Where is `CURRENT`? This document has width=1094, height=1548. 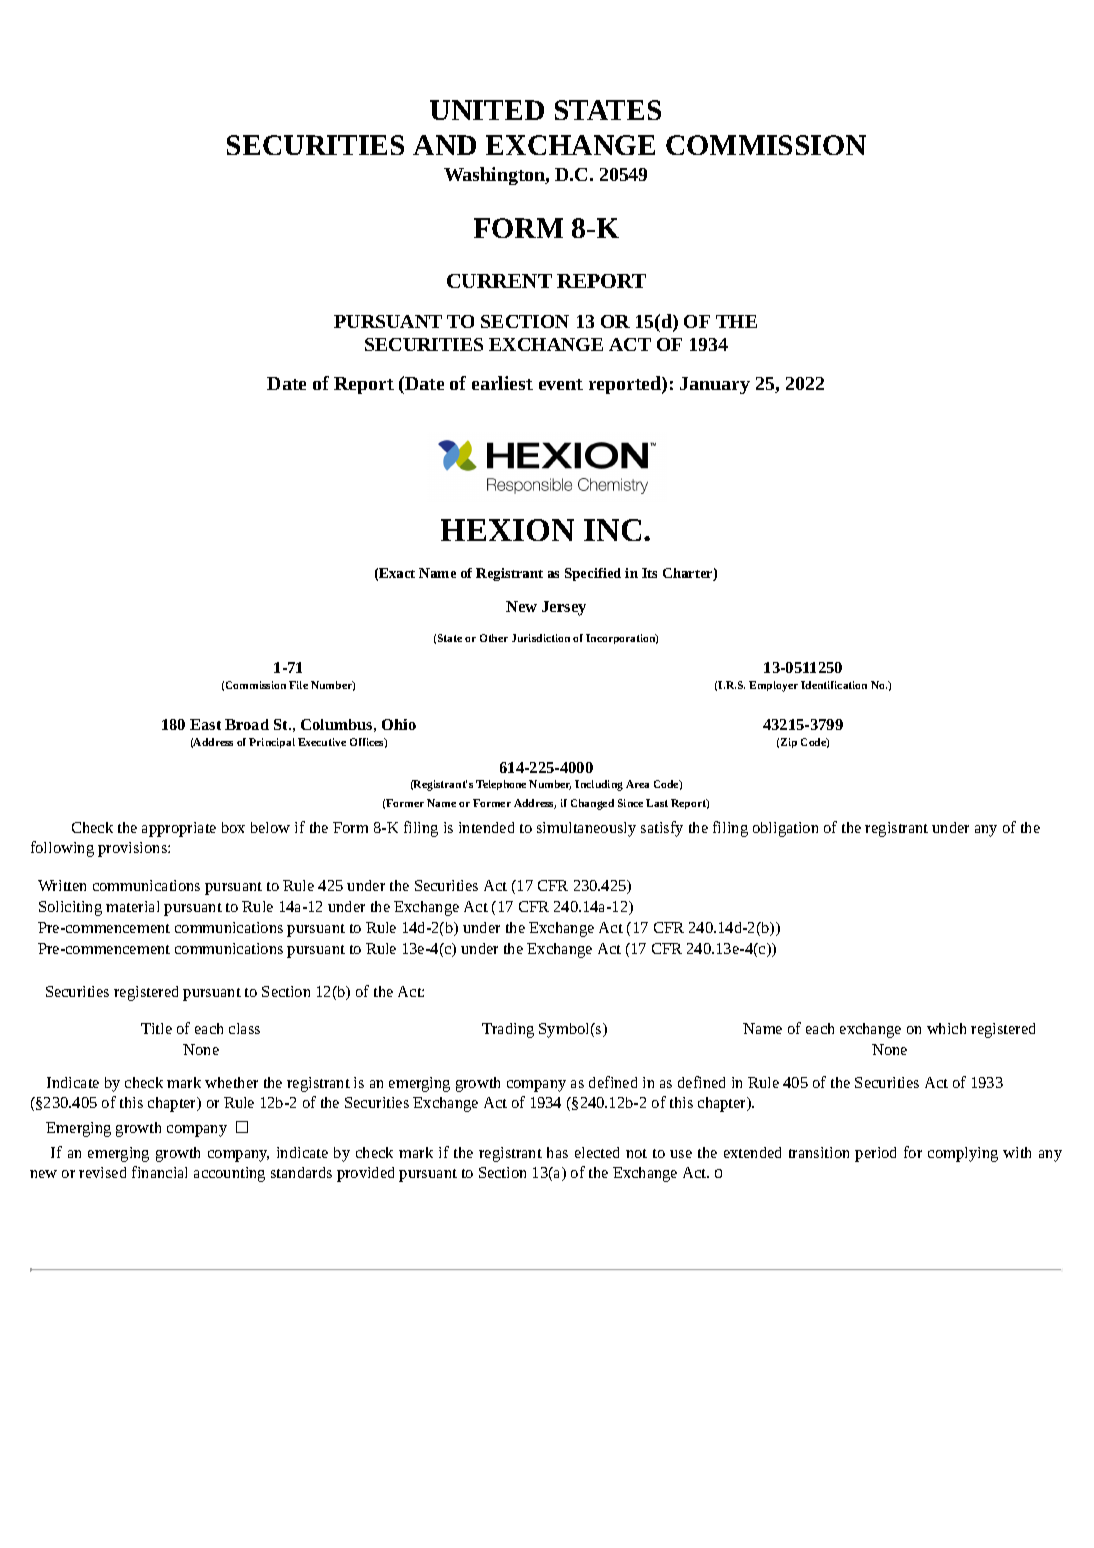 CURRENT is located at coordinates (499, 281).
